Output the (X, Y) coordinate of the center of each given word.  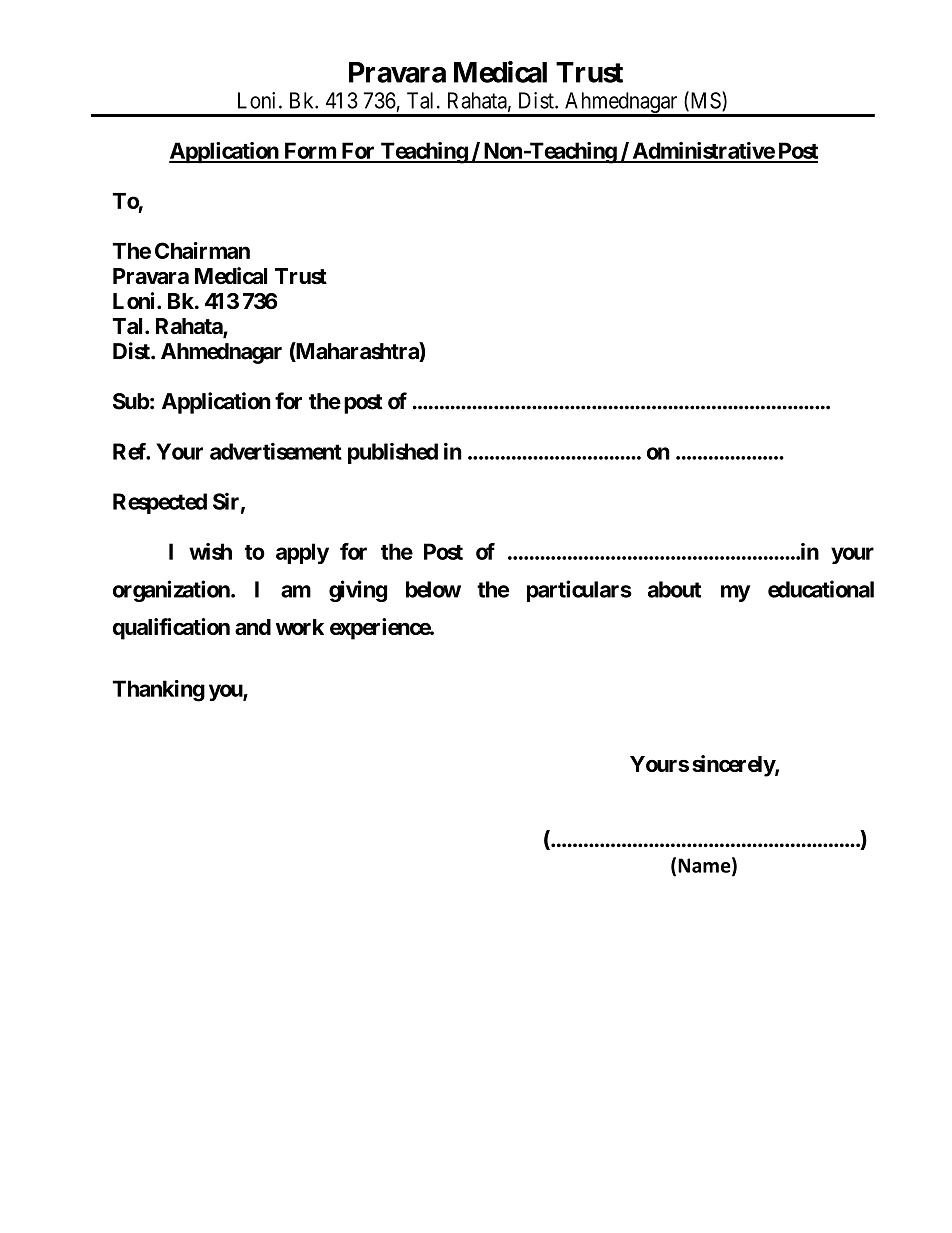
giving (358, 591)
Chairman (202, 250)
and (253, 627)
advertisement (276, 451)
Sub (131, 401)
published (393, 453)
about (674, 589)
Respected (160, 503)
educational (821, 589)
